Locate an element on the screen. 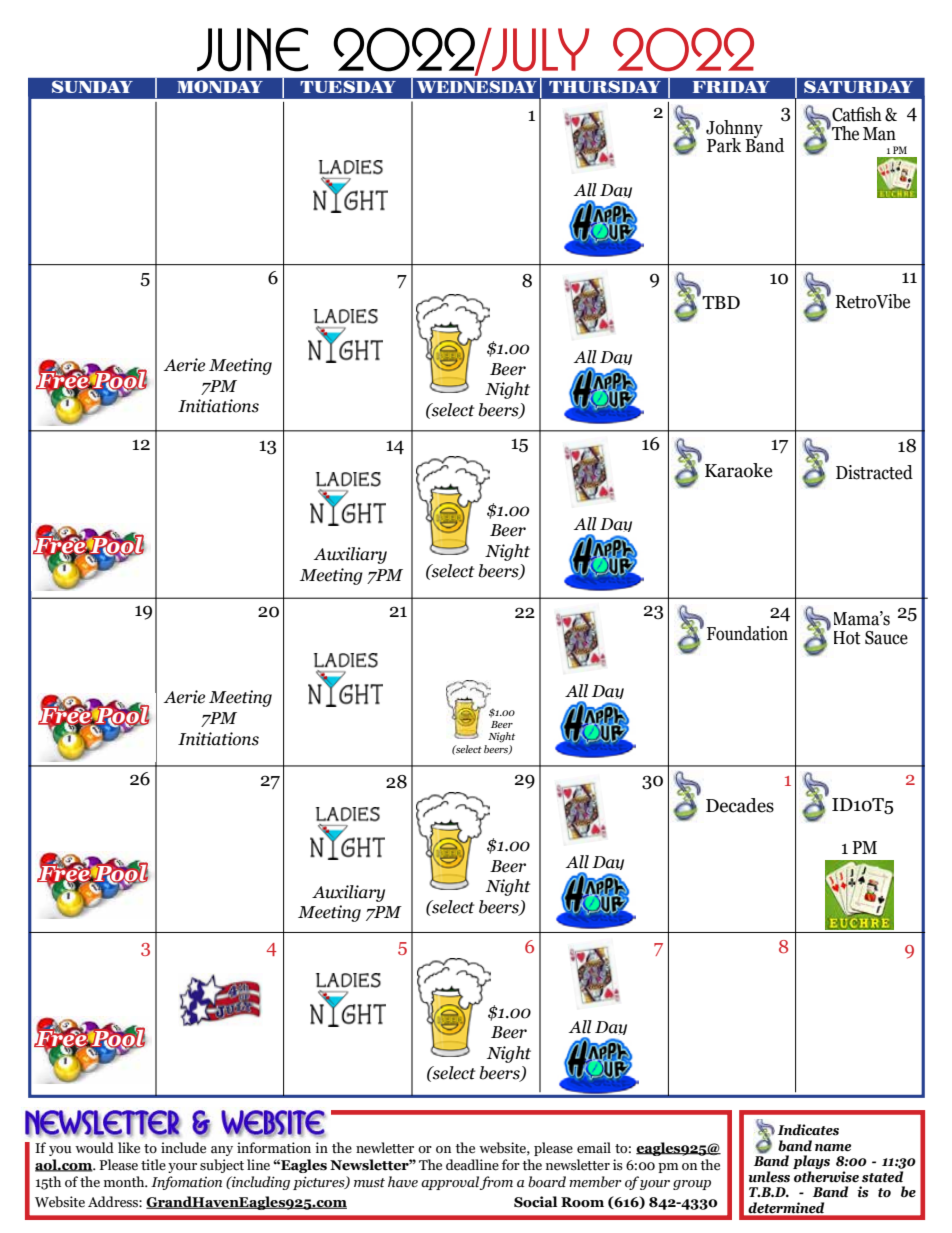 The image size is (952, 1233). MONDAY is located at coordinates (220, 86).
